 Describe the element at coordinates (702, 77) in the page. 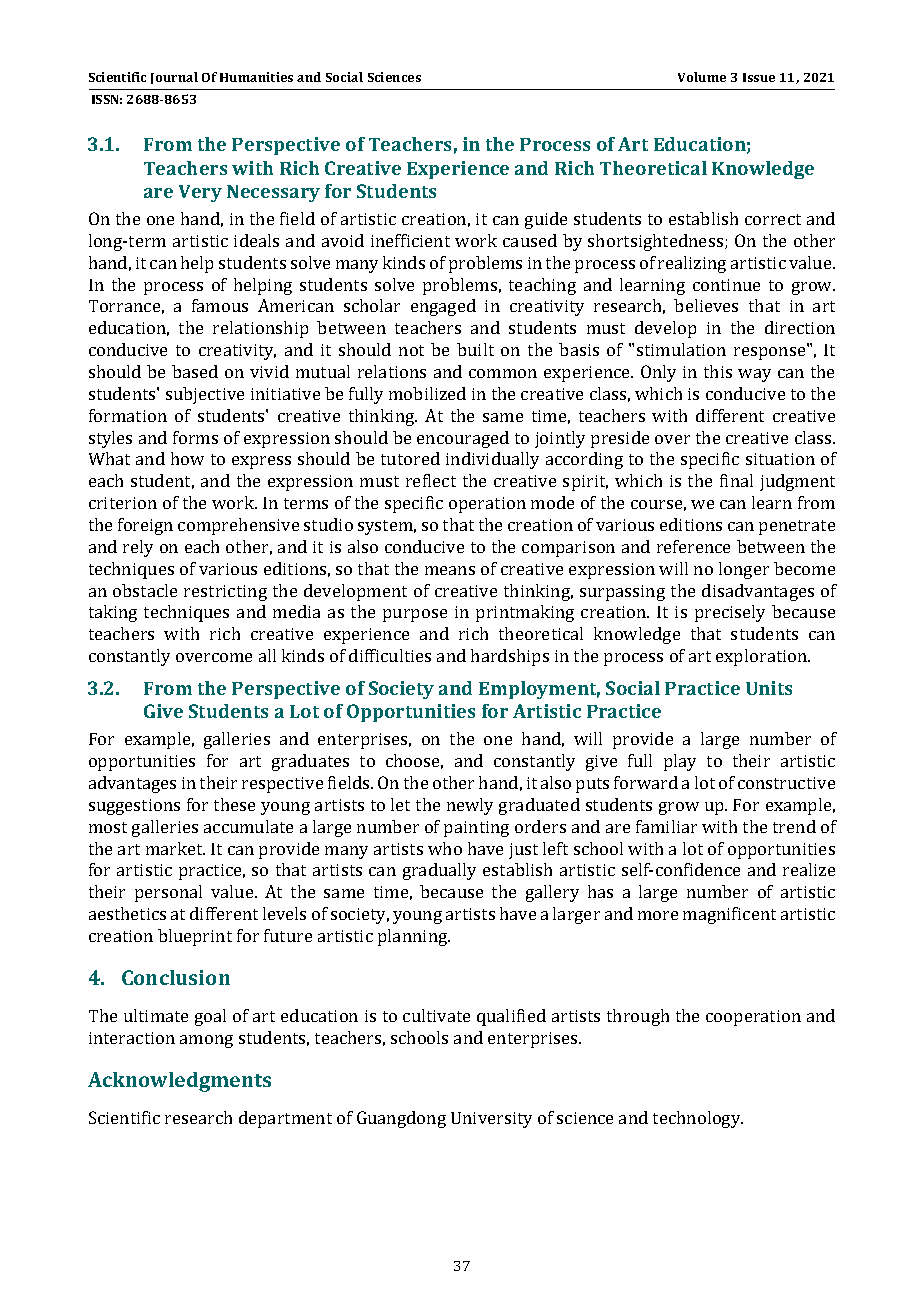

I see `Volume` at that location.
